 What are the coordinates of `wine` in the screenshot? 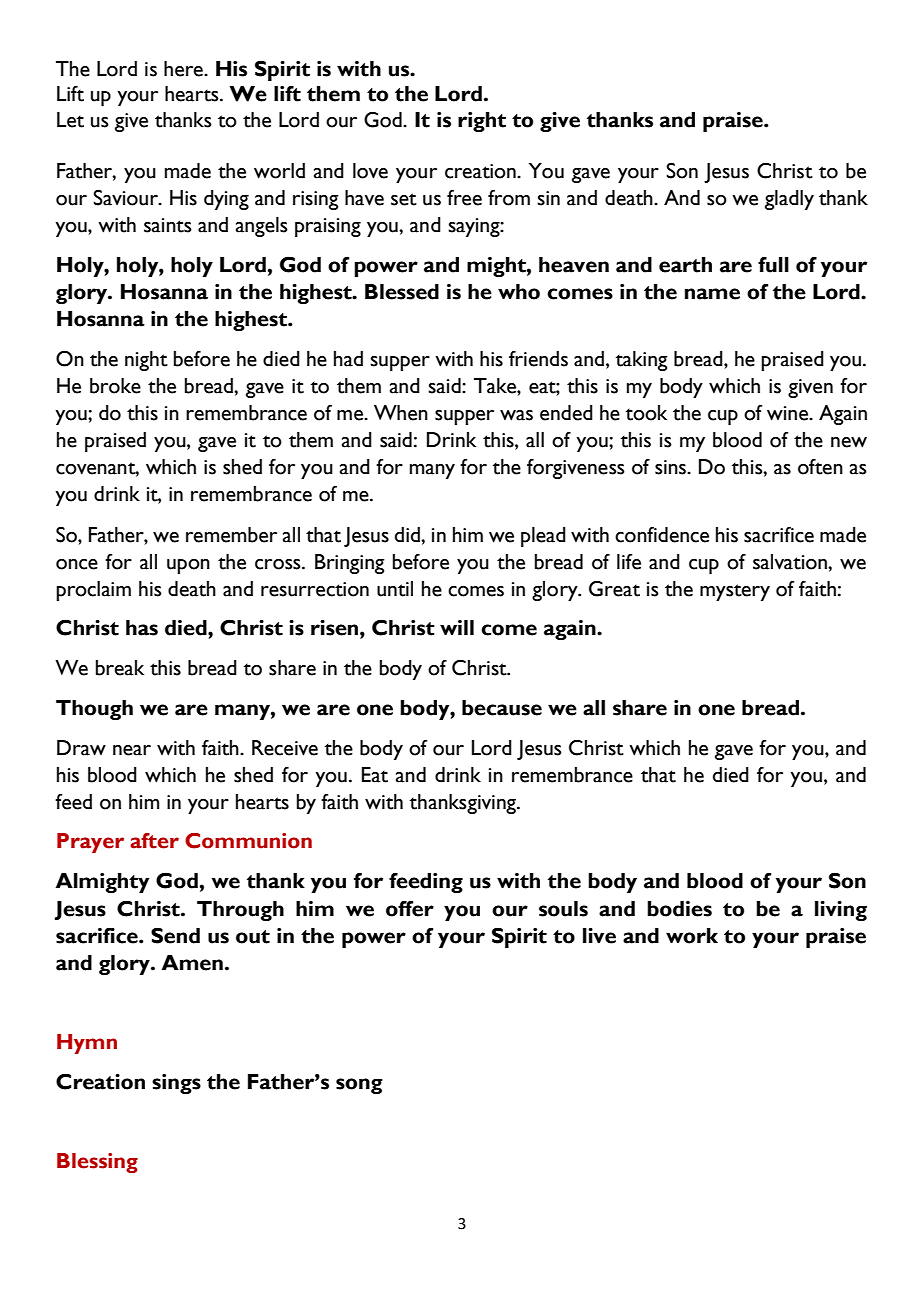 It's located at (788, 413).
